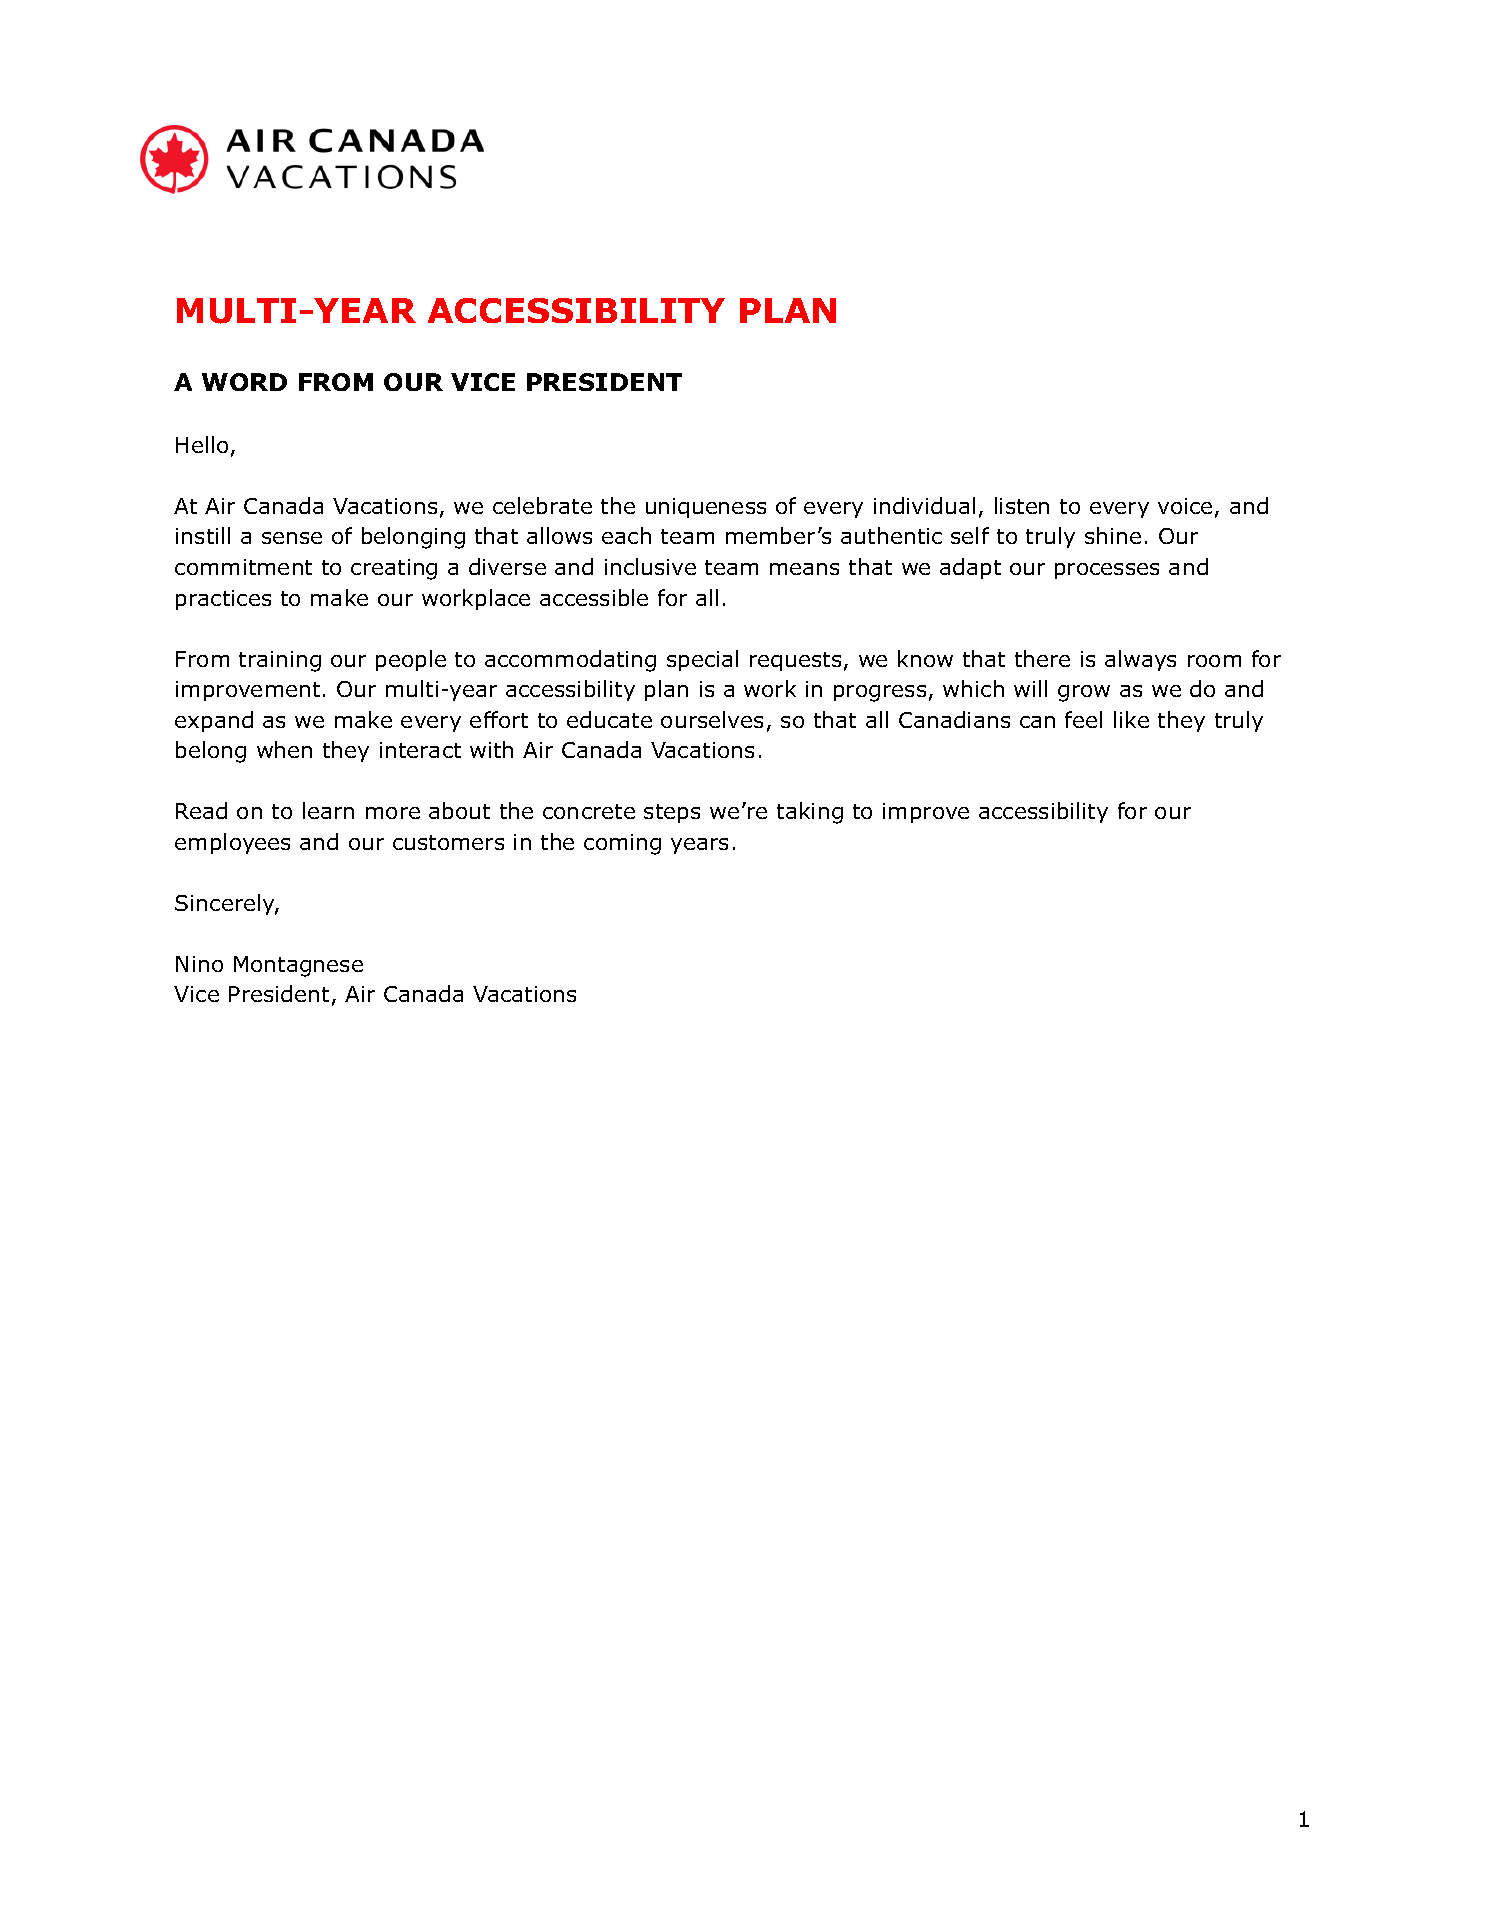  I want to click on WORD, so click(244, 382).
